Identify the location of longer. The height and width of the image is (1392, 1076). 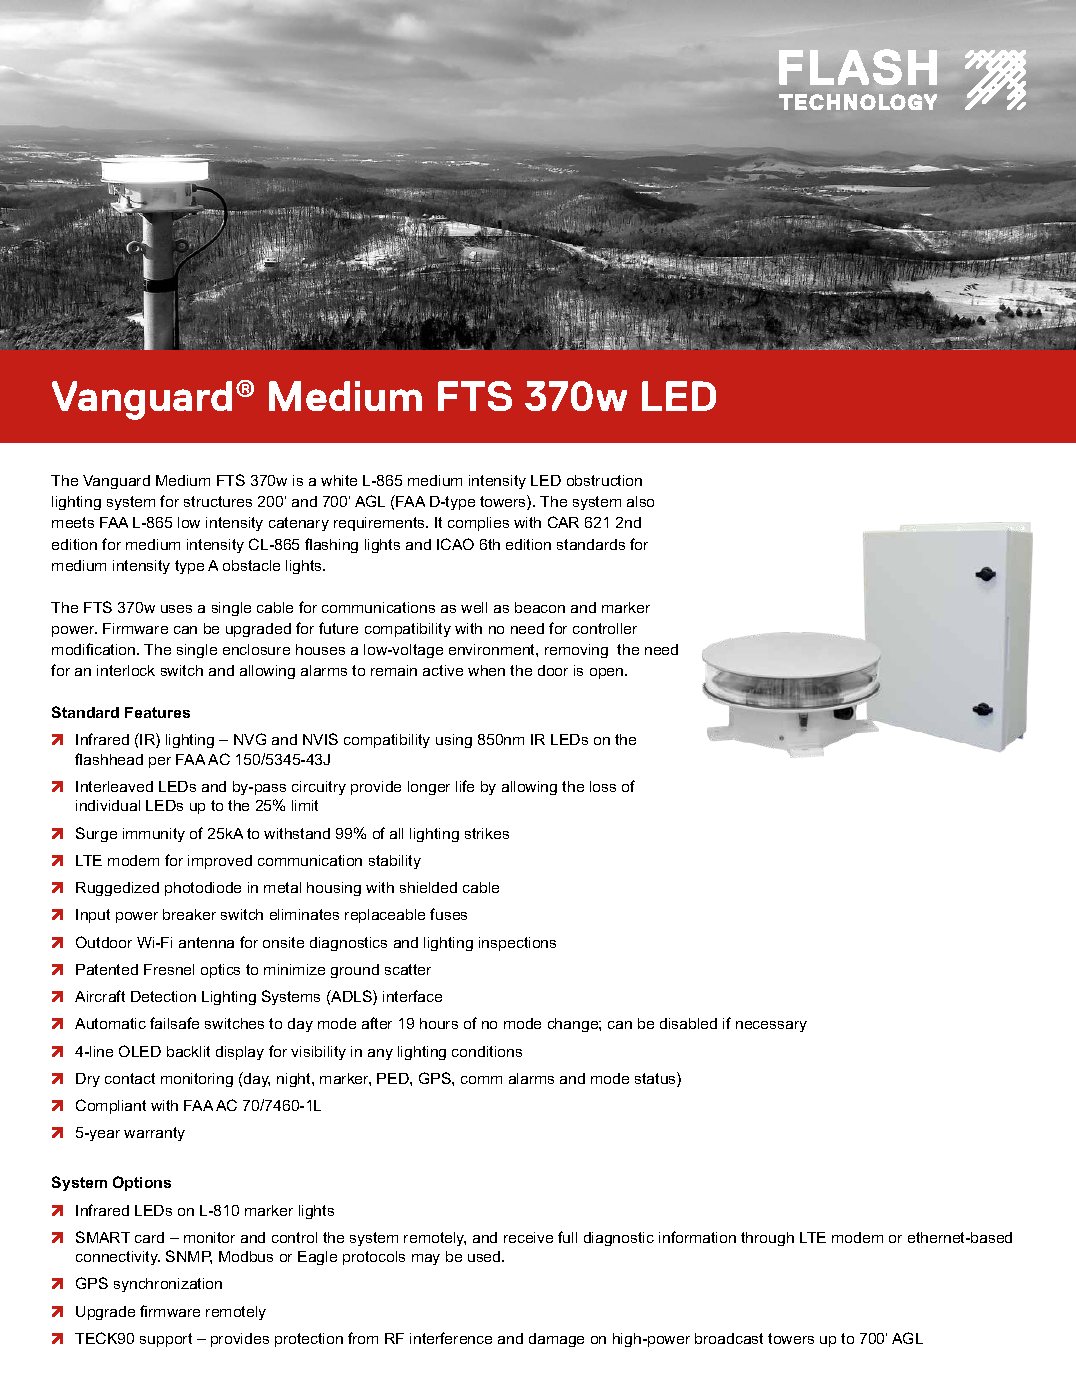
(429, 788).
